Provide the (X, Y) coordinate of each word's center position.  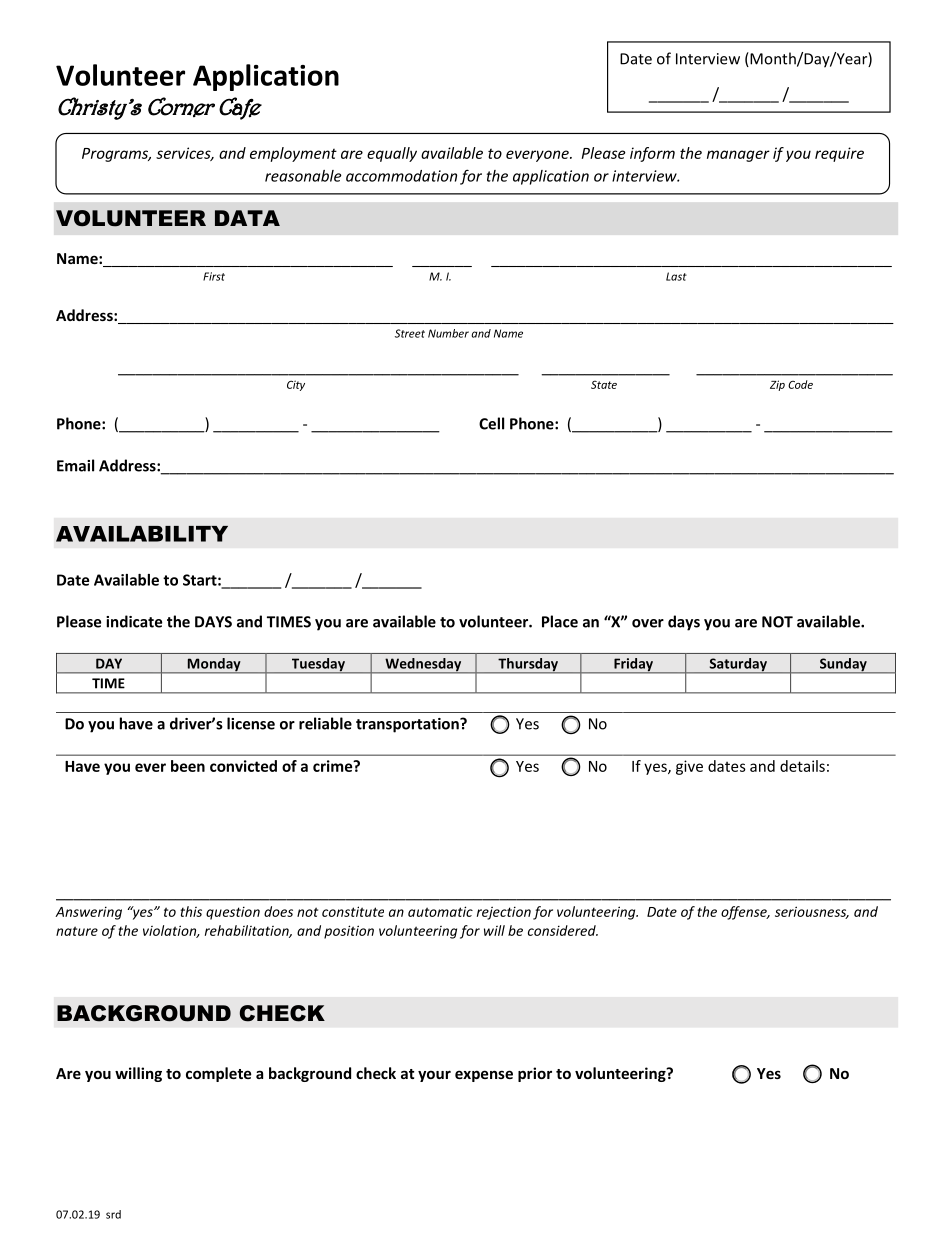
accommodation (401, 176)
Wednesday (423, 666)
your (434, 1076)
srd (113, 1214)
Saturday (738, 666)
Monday (214, 666)
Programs (116, 155)
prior (535, 1074)
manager (738, 156)
